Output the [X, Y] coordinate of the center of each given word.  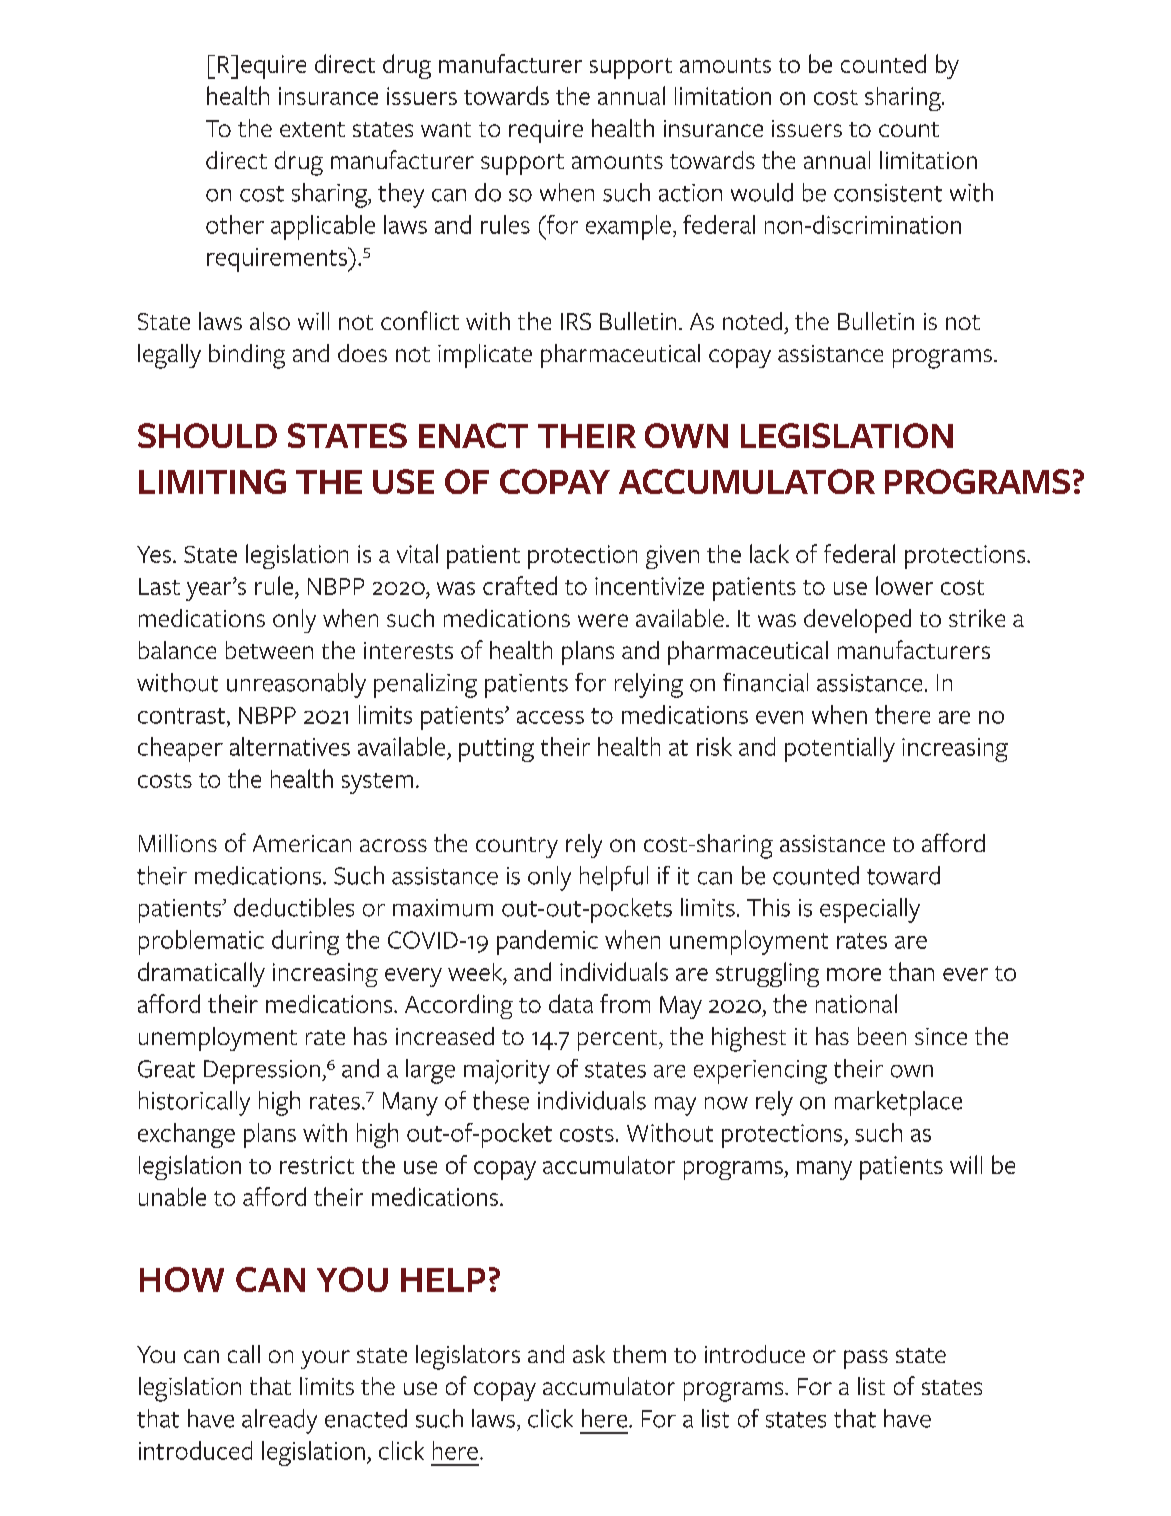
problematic [201, 942]
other [235, 224]
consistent [888, 193]
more [854, 974]
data [571, 1003]
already [279, 1421]
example [628, 227]
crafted [520, 585]
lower [904, 585]
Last [159, 586]
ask [589, 1354]
